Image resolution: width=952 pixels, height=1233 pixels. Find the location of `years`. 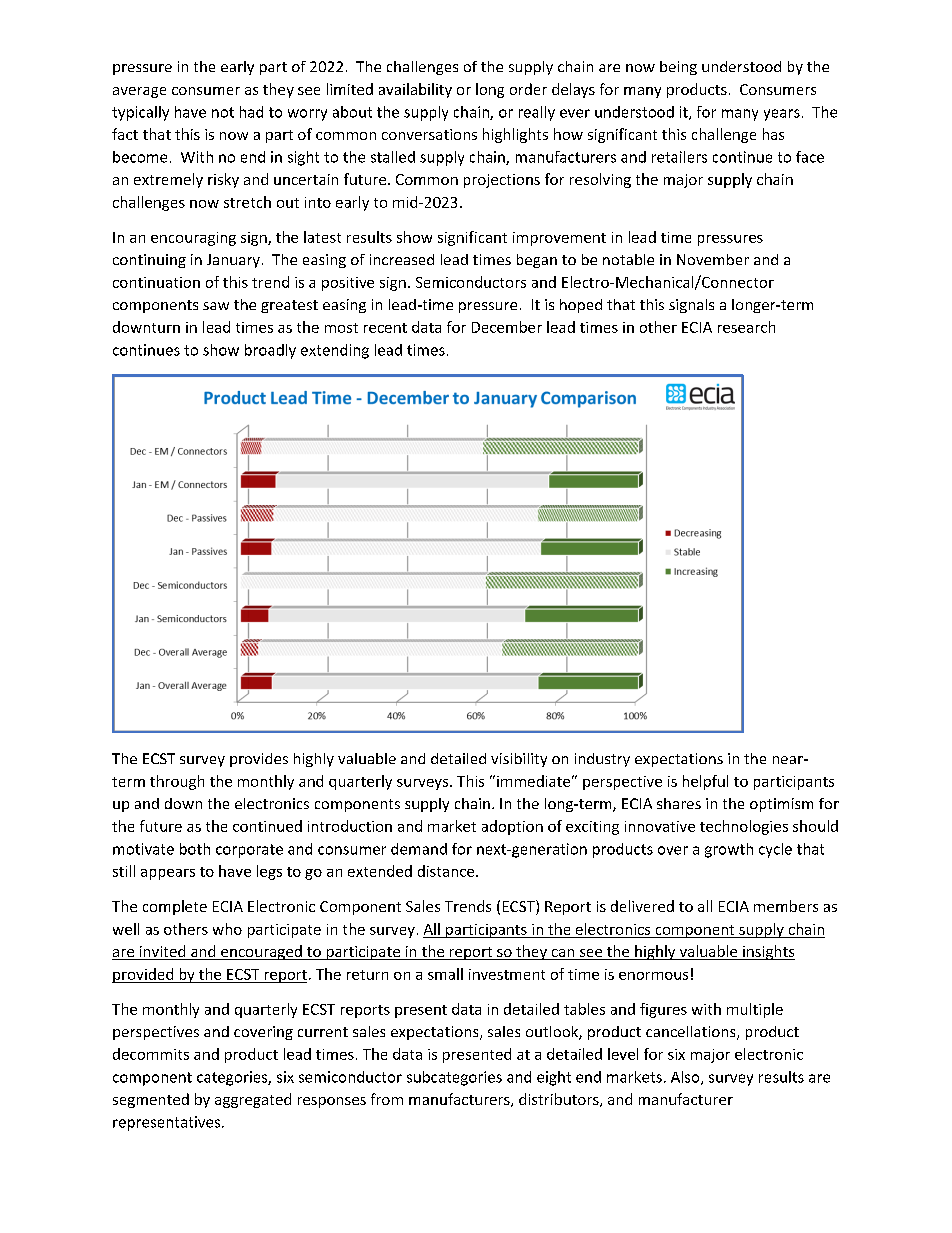

years is located at coordinates (782, 115).
